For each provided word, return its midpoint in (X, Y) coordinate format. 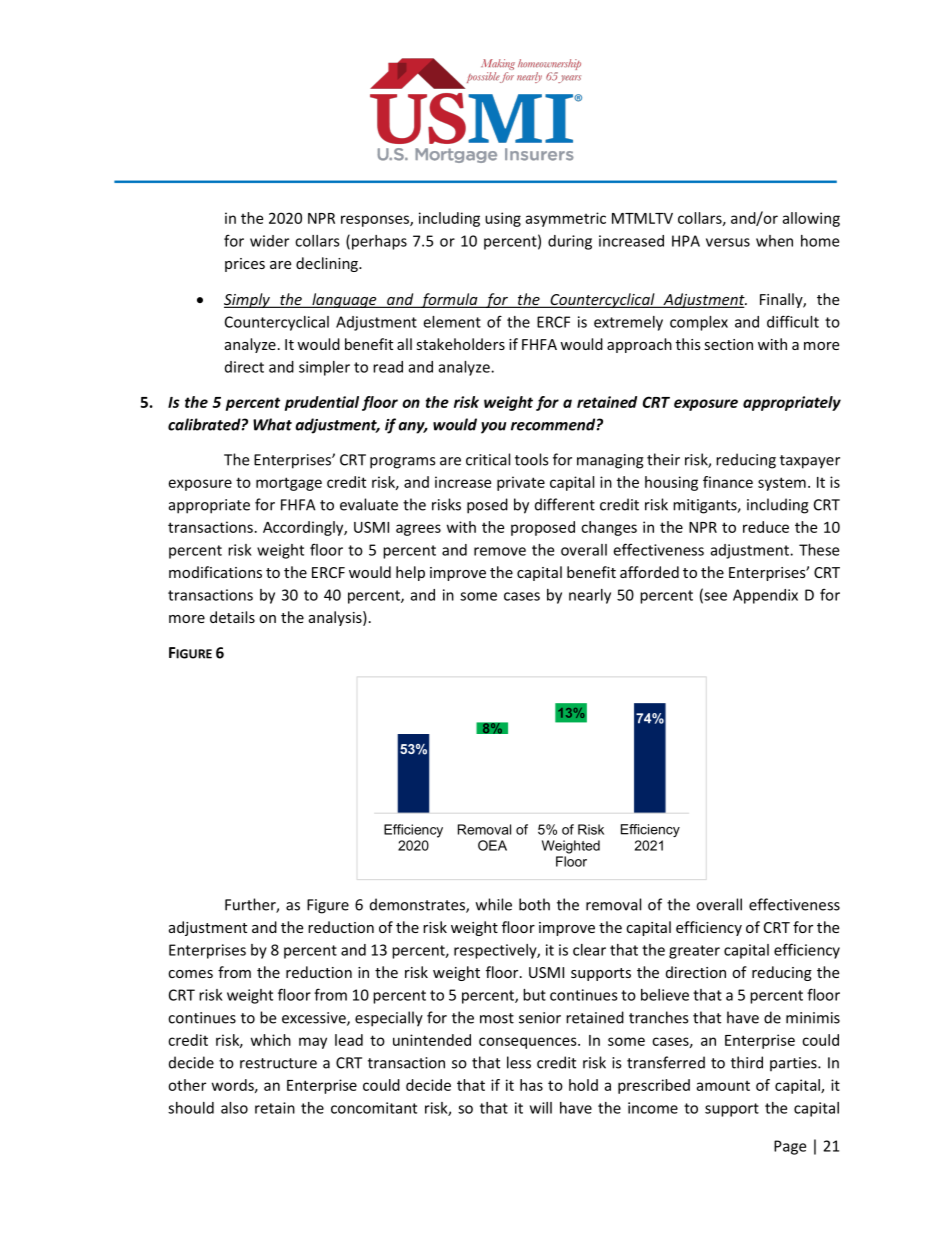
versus (728, 242)
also (234, 1108)
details (232, 617)
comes (190, 974)
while (494, 904)
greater (694, 952)
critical (488, 459)
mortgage (289, 484)
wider (269, 241)
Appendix (765, 596)
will (541, 1108)
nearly (590, 596)
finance (728, 482)
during (570, 242)
